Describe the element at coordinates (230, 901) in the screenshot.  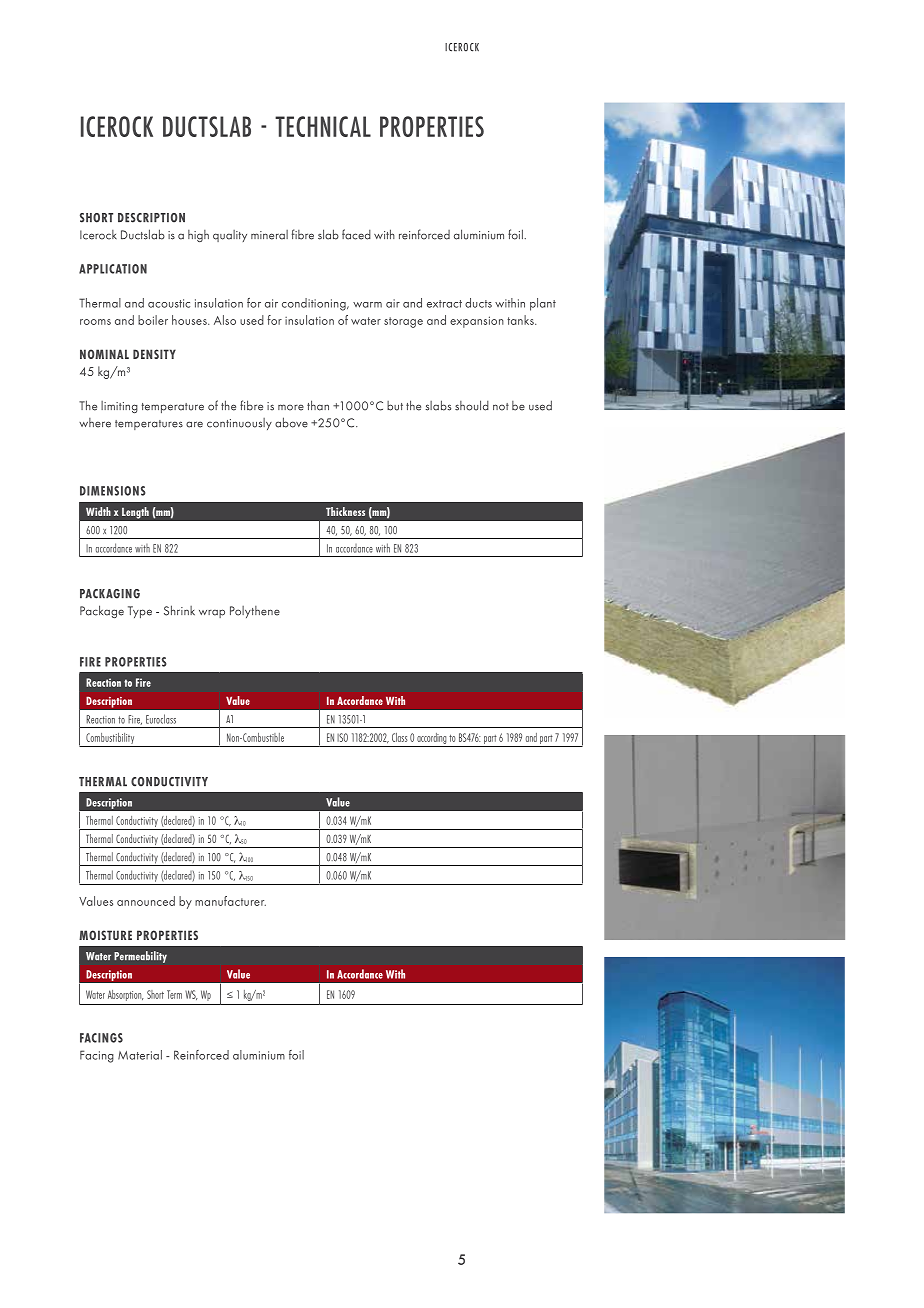
I see `manufacturer` at that location.
